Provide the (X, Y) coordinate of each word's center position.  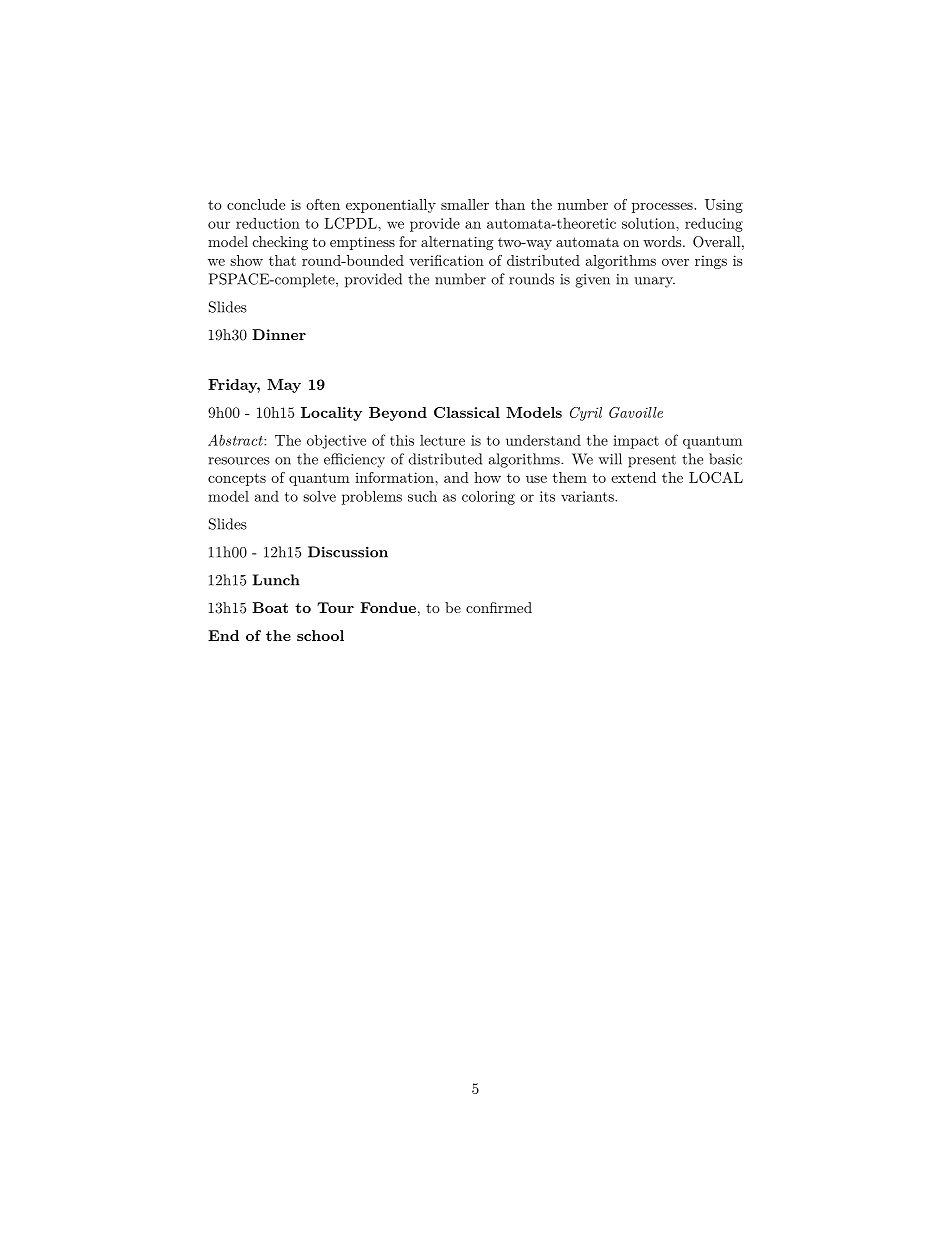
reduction (268, 223)
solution (649, 223)
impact (636, 442)
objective (336, 441)
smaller (465, 204)
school (320, 635)
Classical (467, 412)
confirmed (499, 607)
